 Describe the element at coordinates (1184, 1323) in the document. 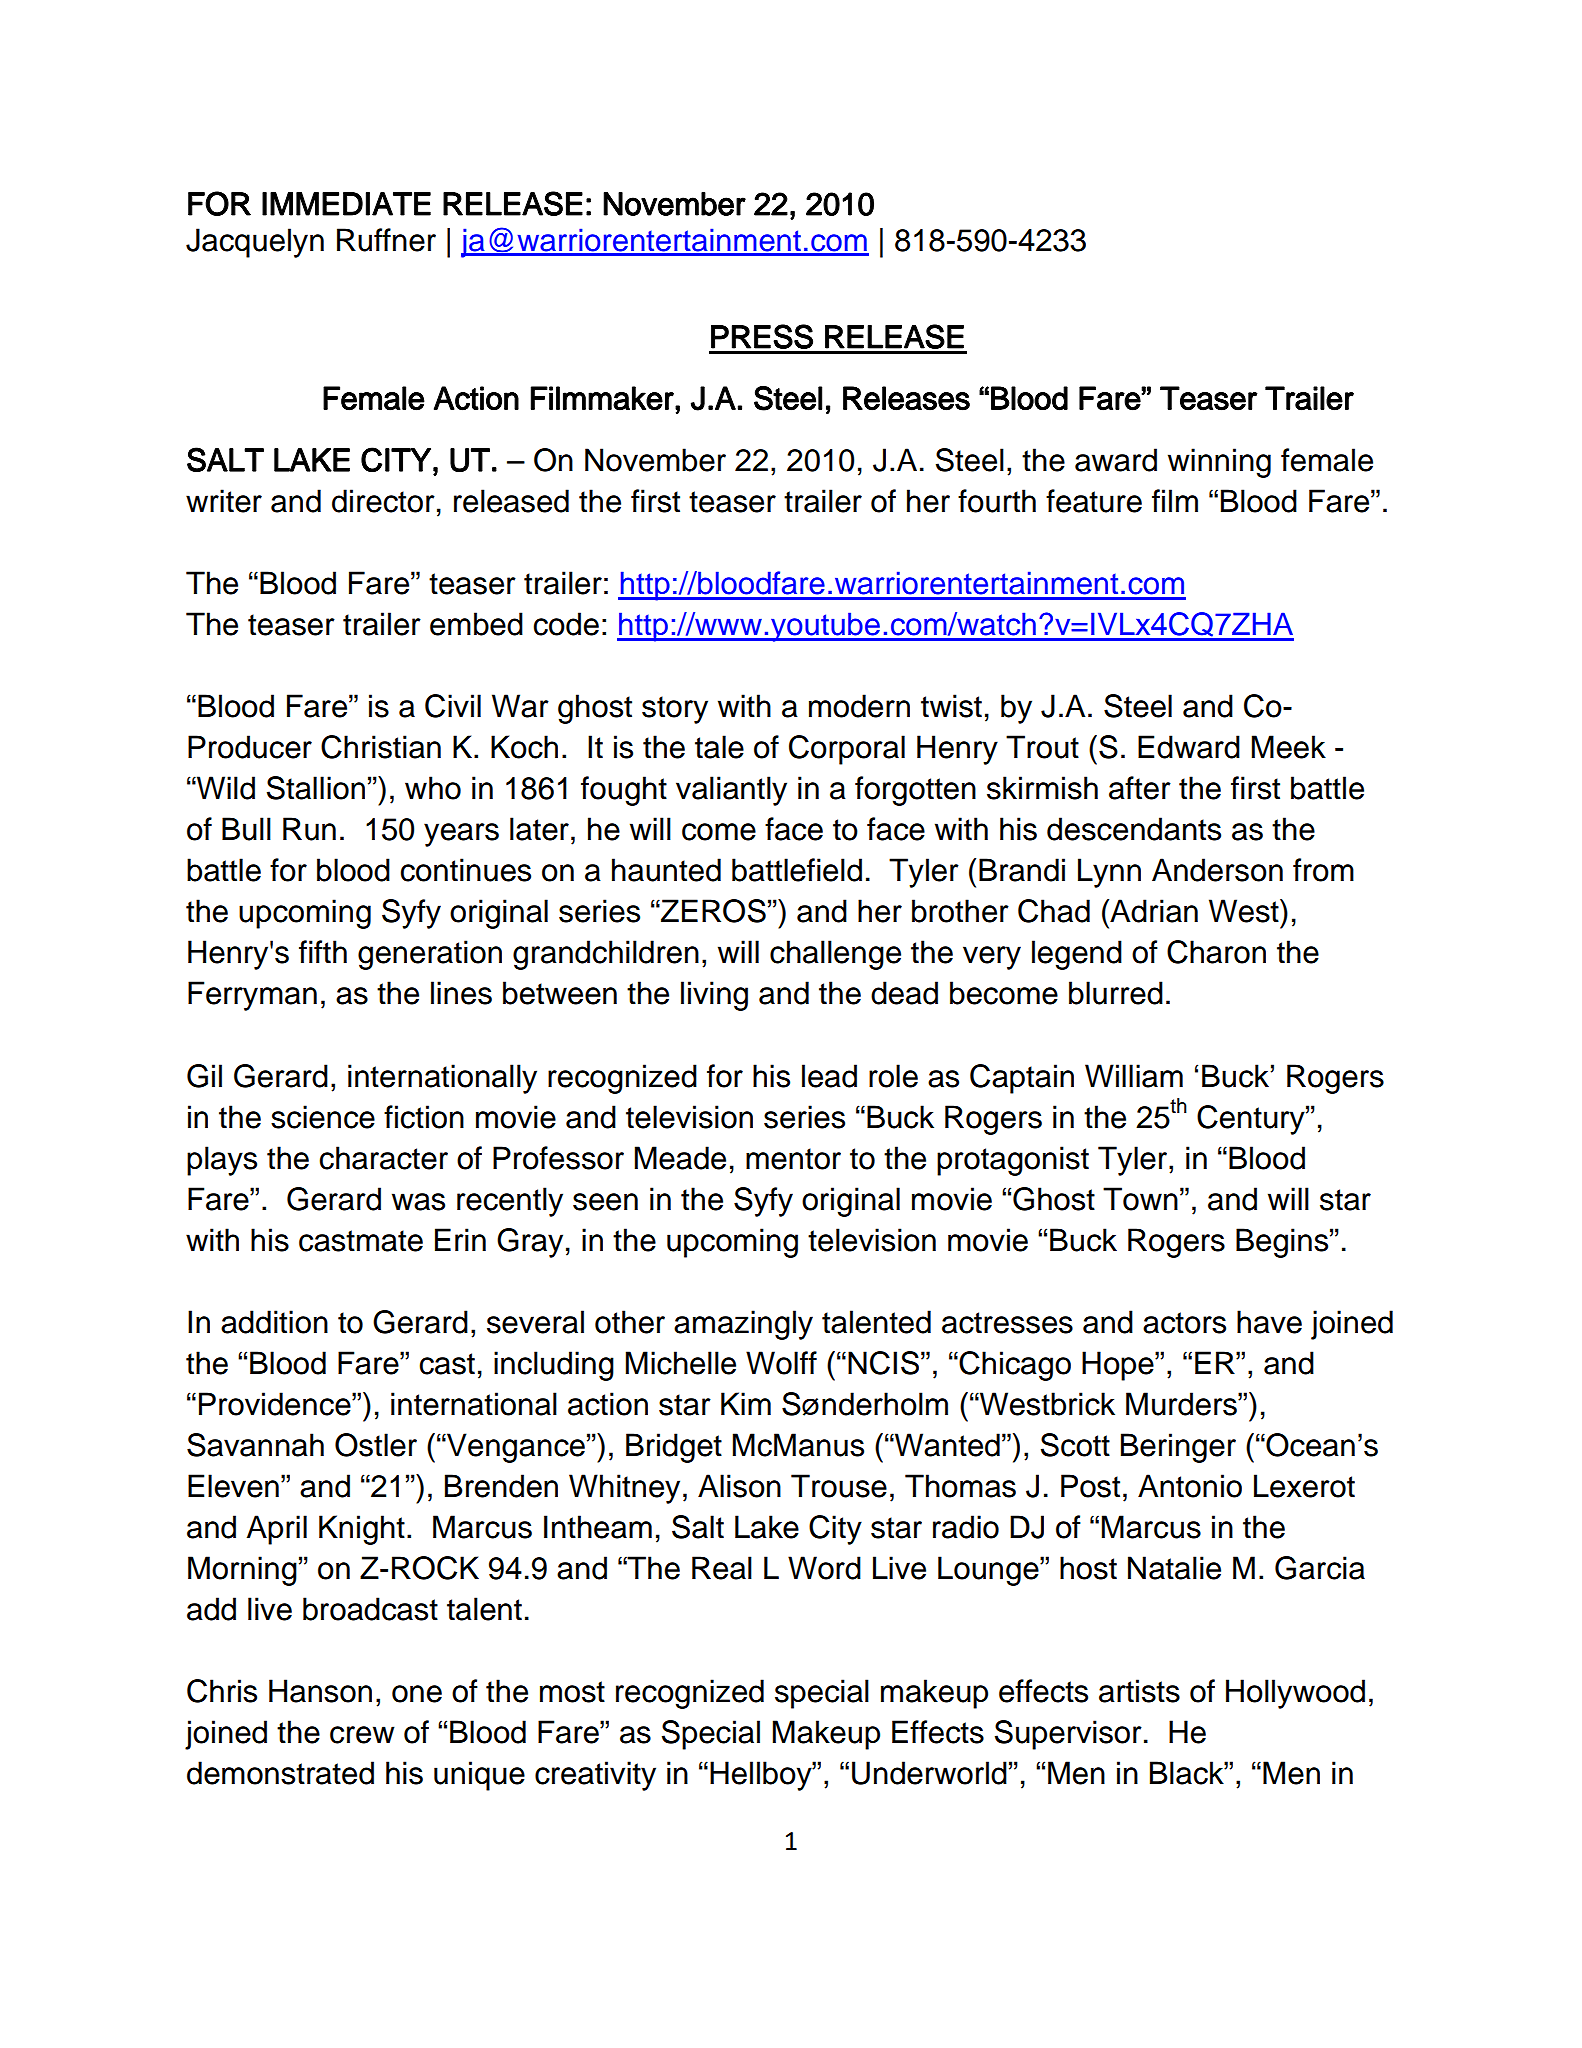

I see `actors` at that location.
